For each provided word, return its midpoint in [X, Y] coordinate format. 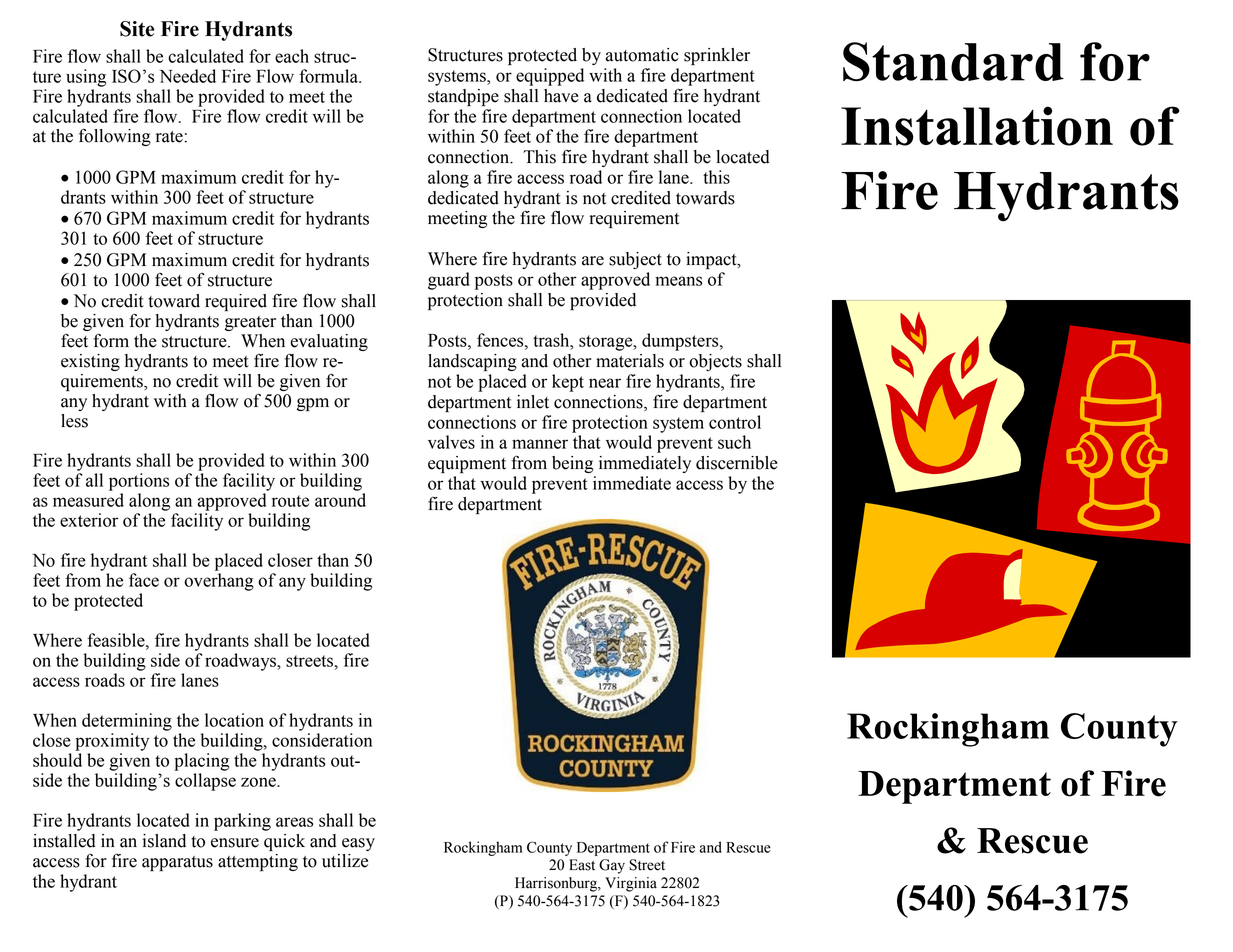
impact [712, 260]
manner [540, 444]
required [236, 302]
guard [449, 281]
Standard [953, 61]
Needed [187, 76]
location [234, 720]
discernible [737, 463]
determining [127, 722]
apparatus [177, 863]
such [734, 442]
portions [139, 482]
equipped [550, 77]
